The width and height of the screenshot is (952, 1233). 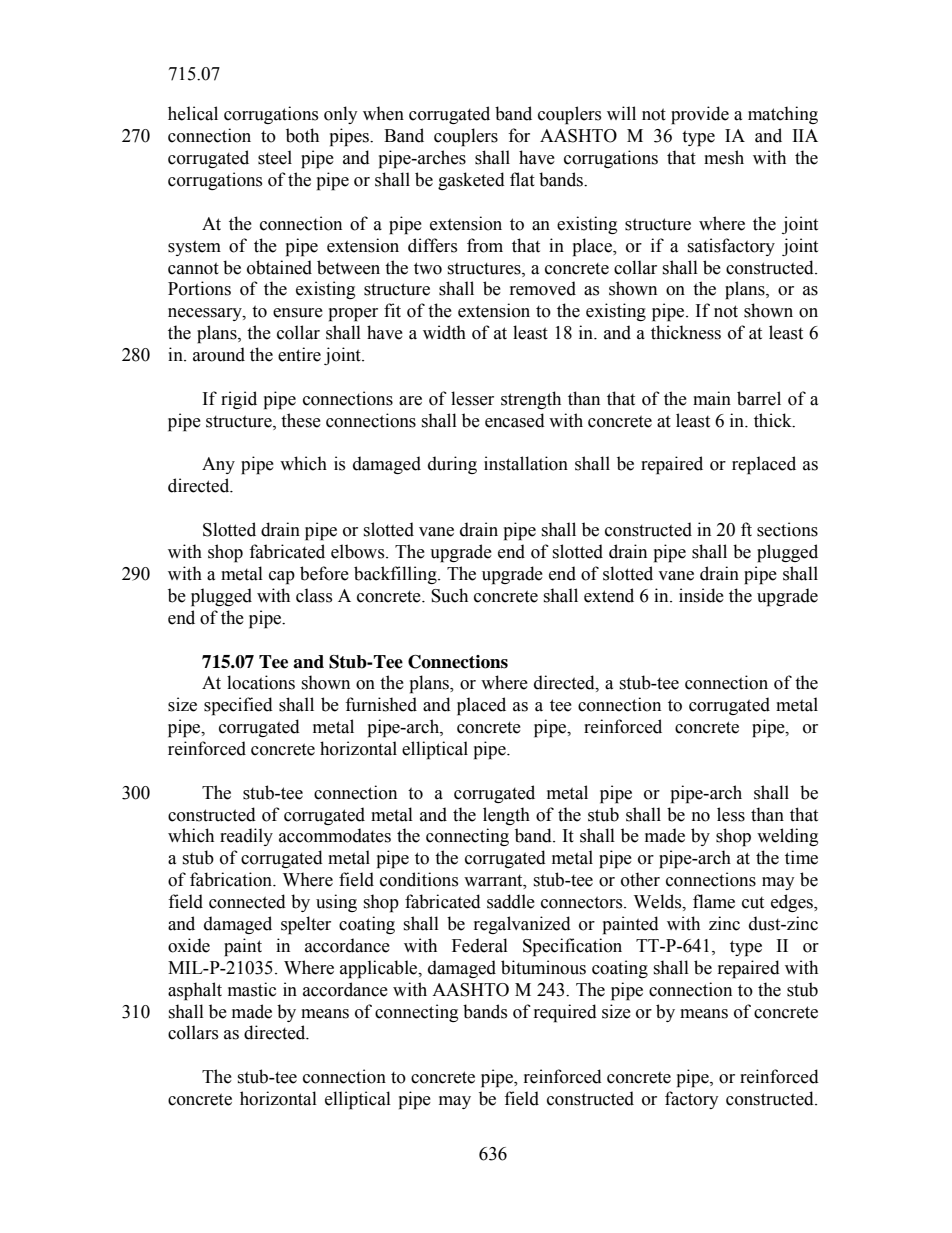 What do you see at coordinates (282, 578) in the screenshot?
I see `cap` at bounding box center [282, 578].
